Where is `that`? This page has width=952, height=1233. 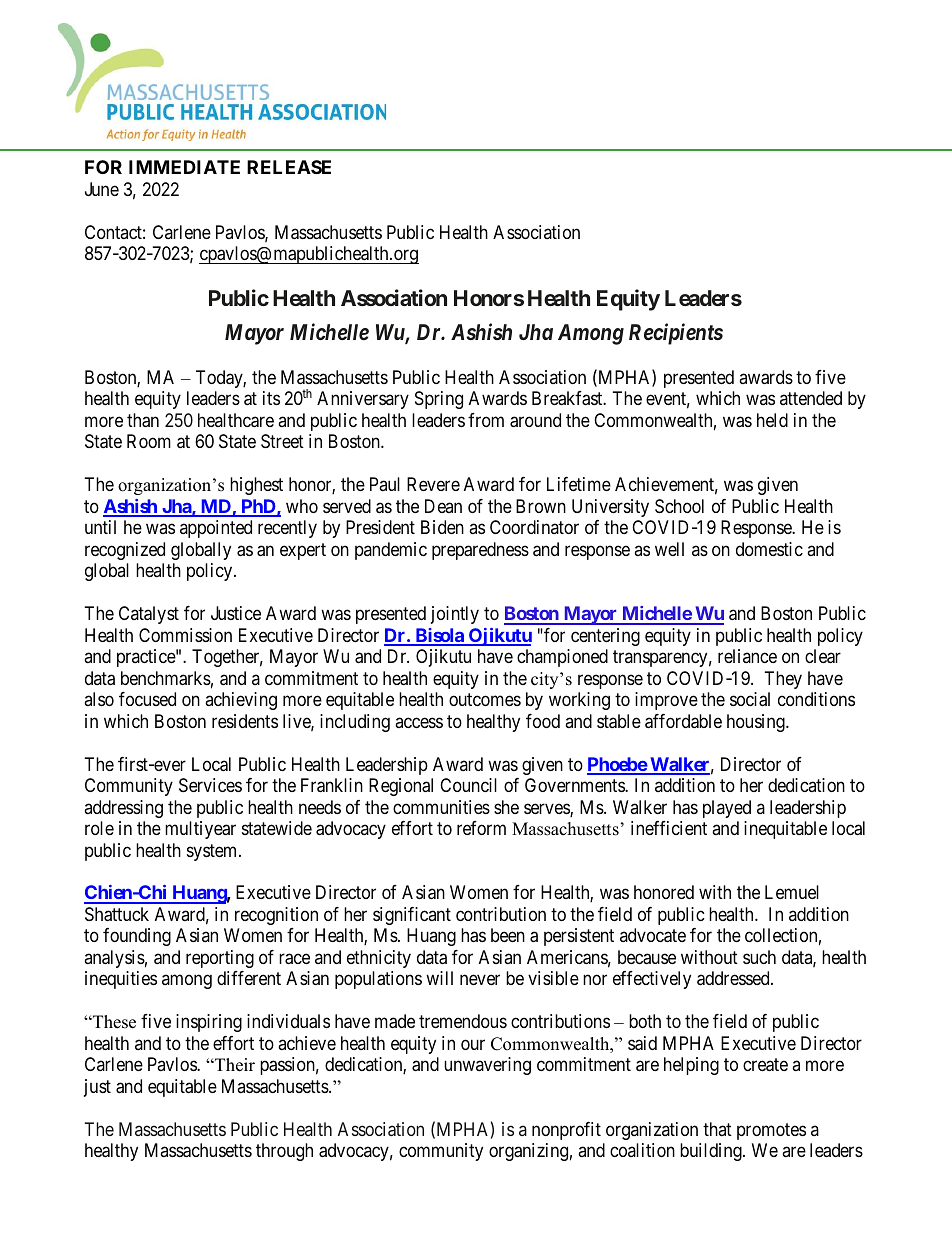 that is located at coordinates (717, 1129).
